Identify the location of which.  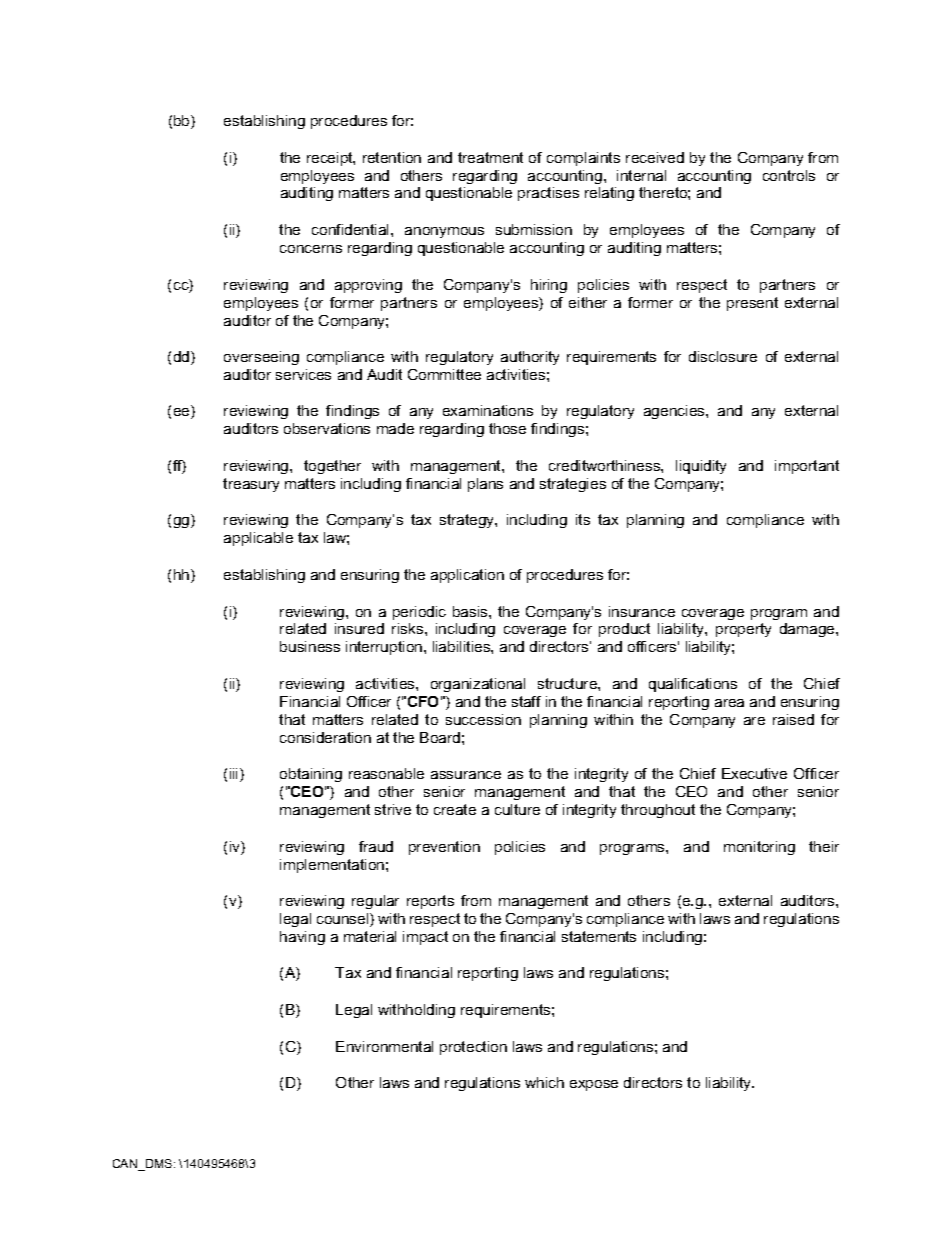
(544, 1082).
